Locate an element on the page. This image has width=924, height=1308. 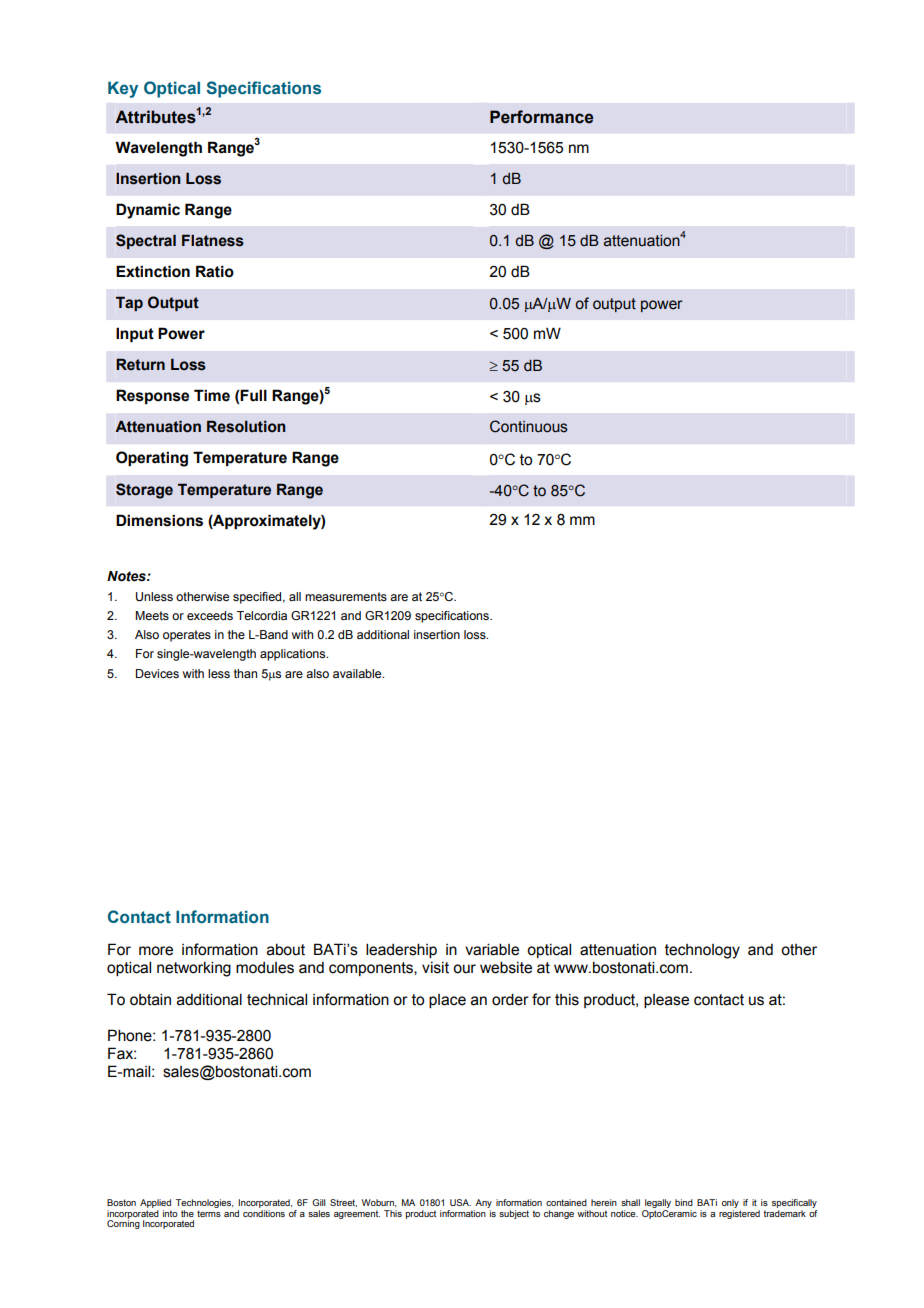
only is located at coordinates (730, 1203).
